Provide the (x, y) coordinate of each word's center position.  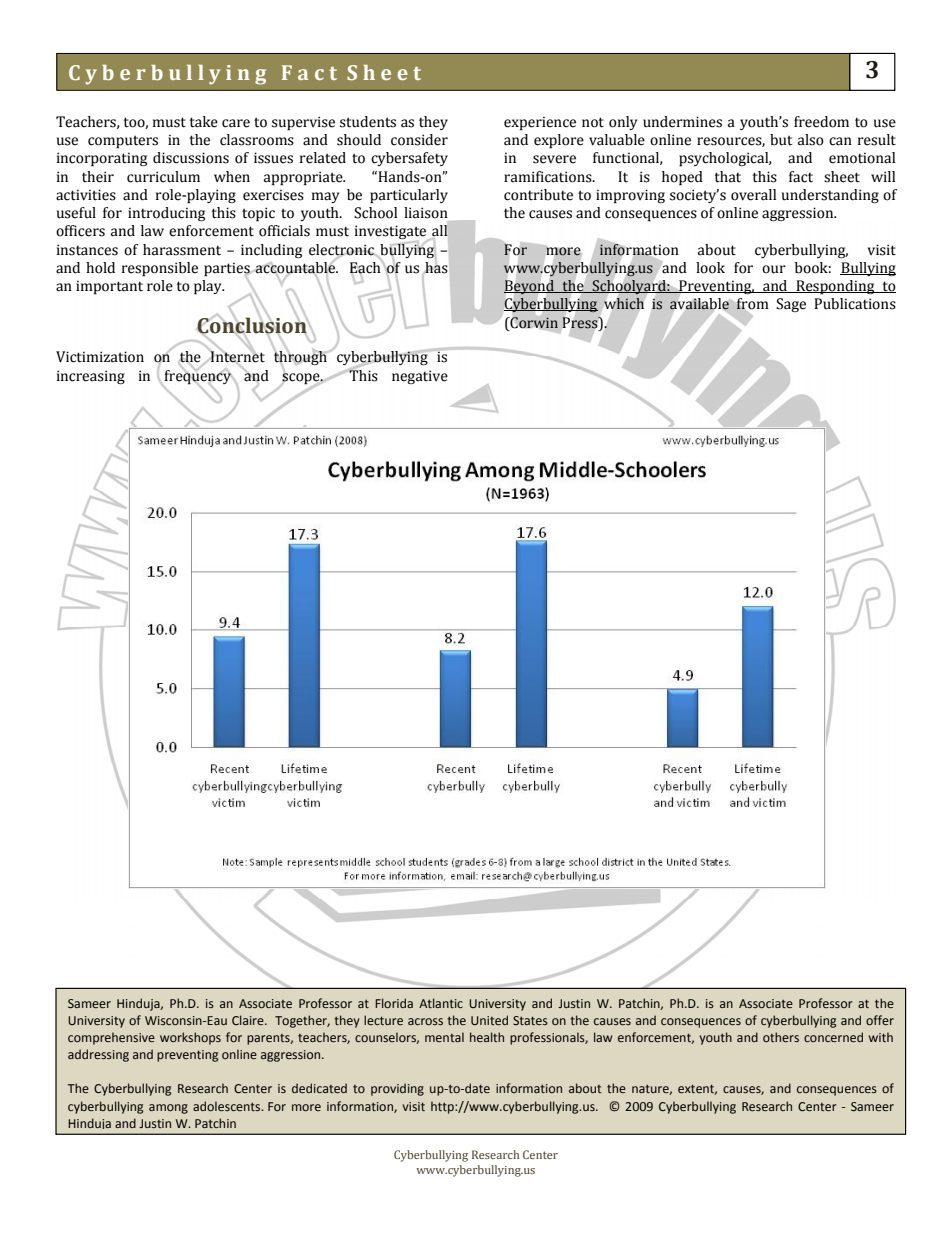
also (811, 140)
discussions (191, 158)
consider (419, 140)
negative (420, 377)
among (168, 1109)
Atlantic (441, 1003)
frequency (197, 376)
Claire (249, 1020)
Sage (791, 305)
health (487, 1037)
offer (880, 1020)
